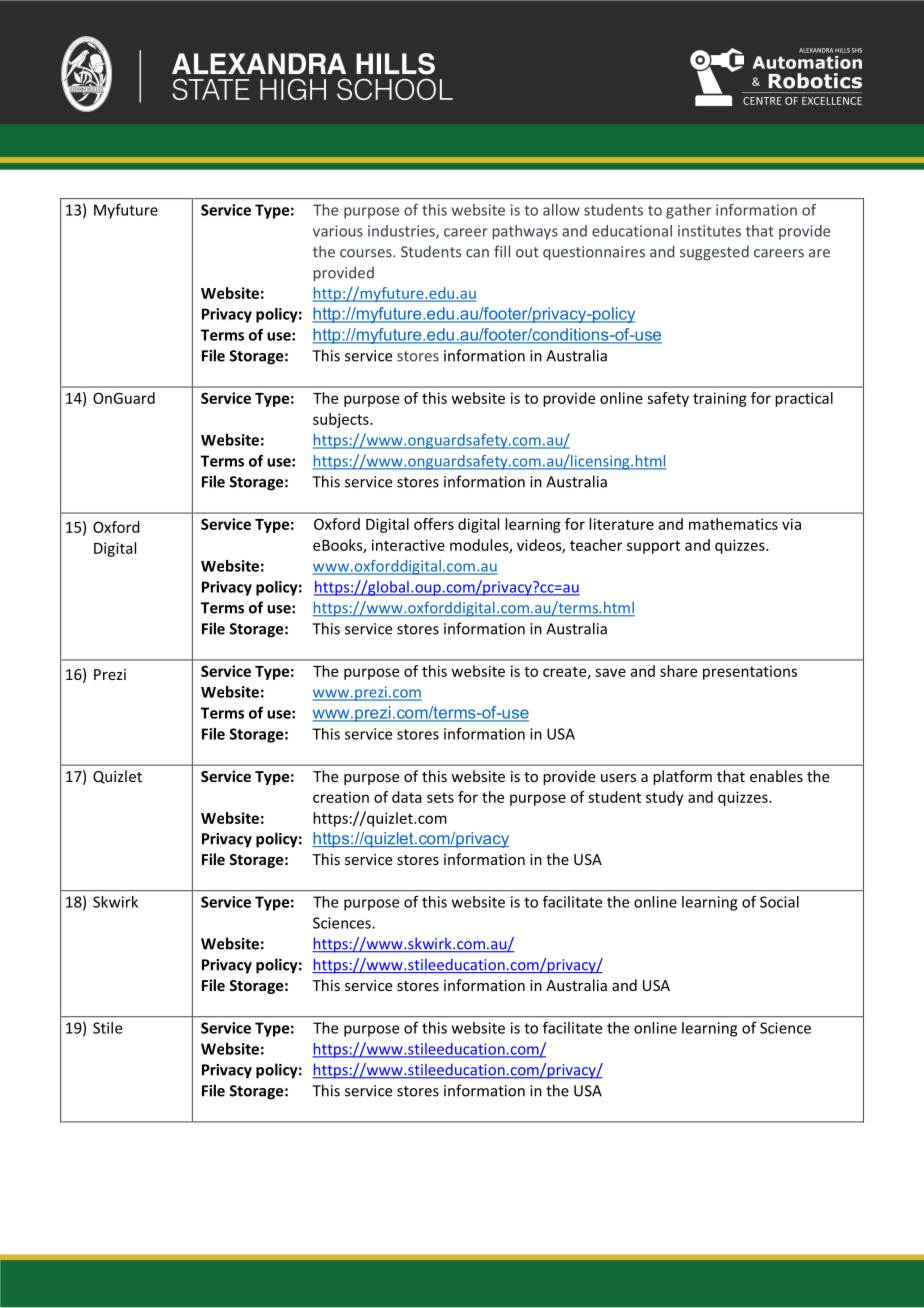 This page has height=1308, width=924. I want to click on save, so click(610, 672).
